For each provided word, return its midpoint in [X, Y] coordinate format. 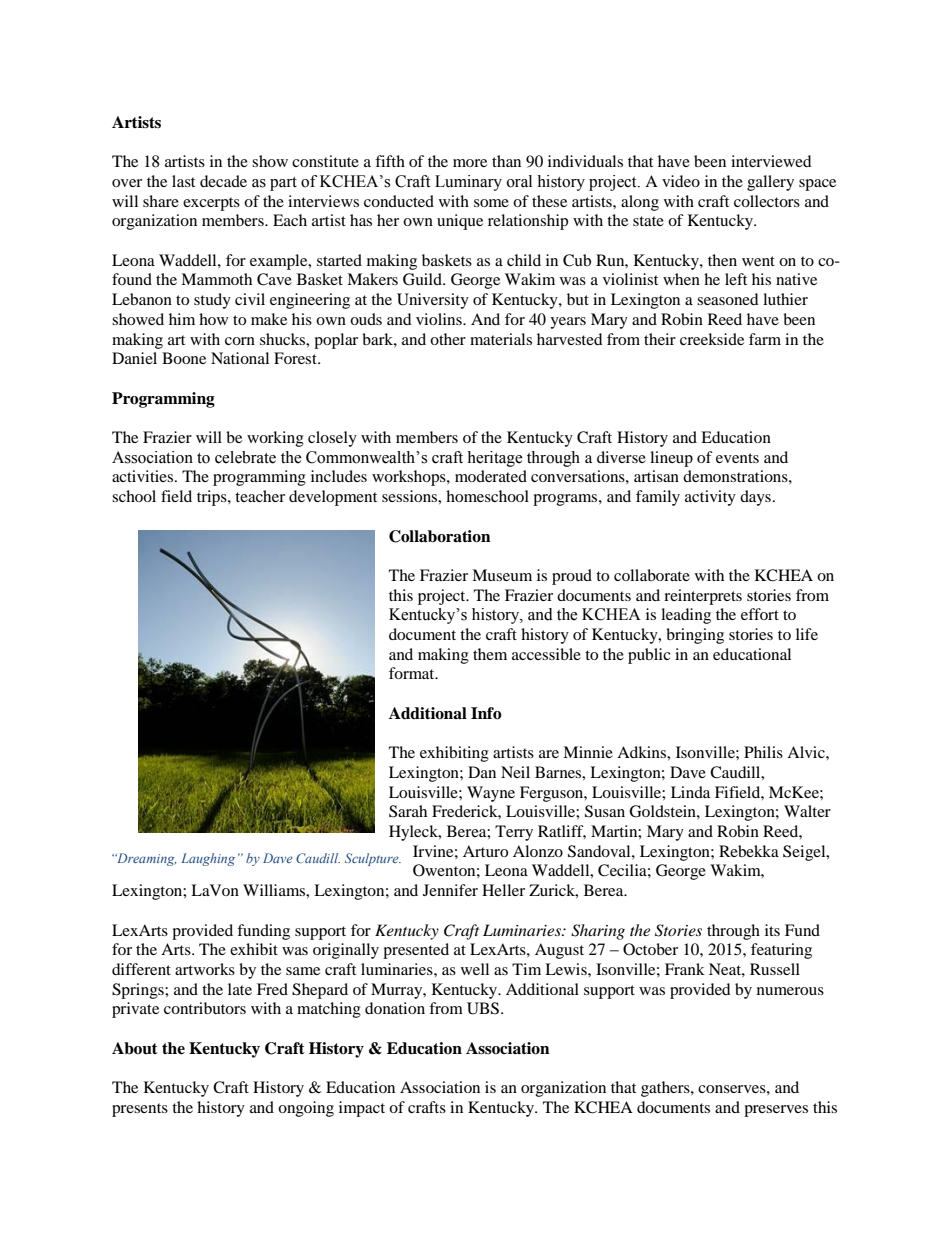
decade [223, 181]
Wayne [491, 794]
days [755, 498]
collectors [767, 201]
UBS [484, 1008]
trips [213, 498]
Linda [690, 792]
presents [140, 1110]
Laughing [208, 859]
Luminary [468, 183]
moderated [491, 476]
